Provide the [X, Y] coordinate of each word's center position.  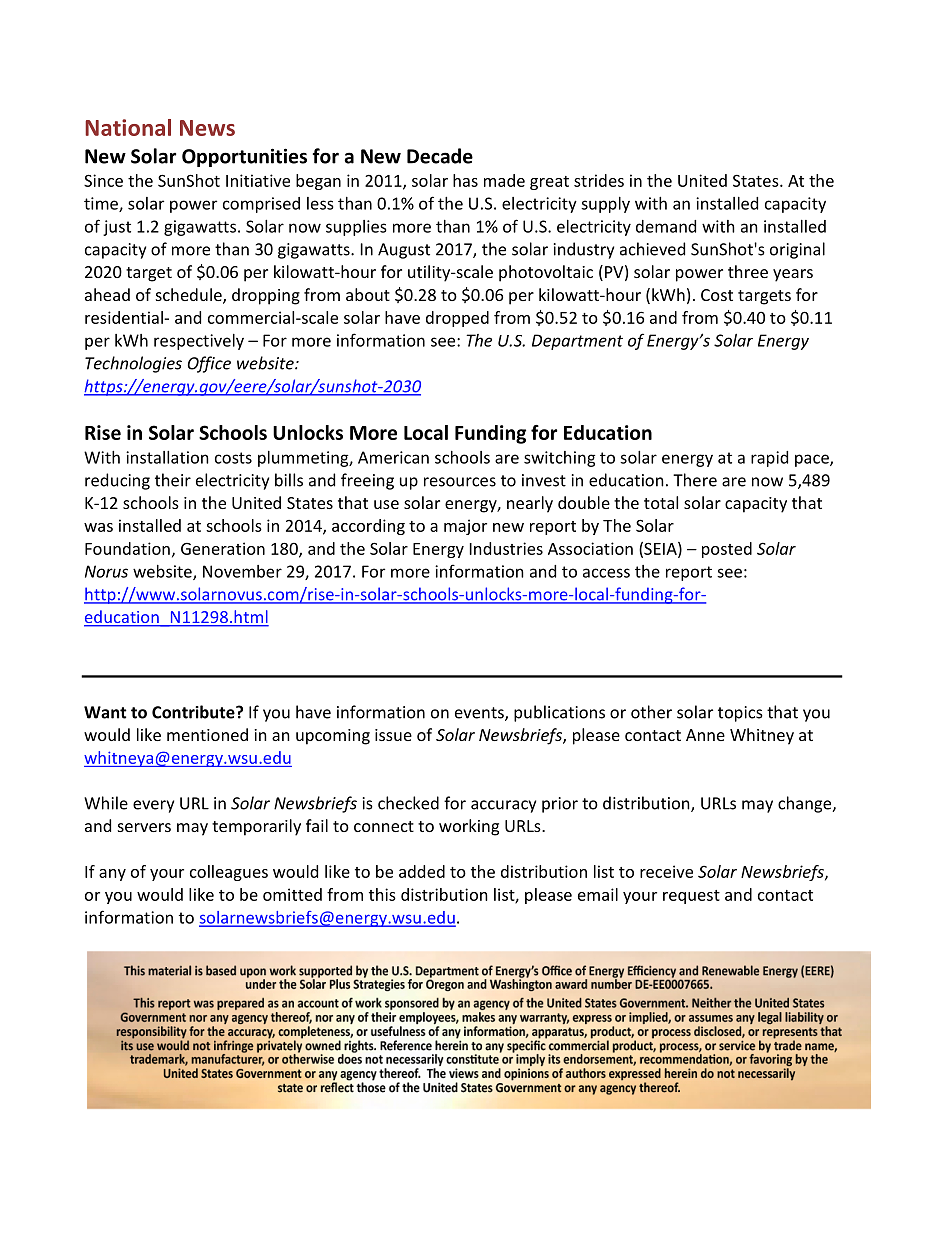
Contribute [194, 712]
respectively [199, 342]
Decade [440, 156]
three [748, 271]
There [695, 480]
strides [599, 180]
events [480, 714]
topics [740, 714]
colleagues [229, 873]
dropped [457, 319]
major [465, 527]
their [173, 480]
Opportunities [244, 157]
